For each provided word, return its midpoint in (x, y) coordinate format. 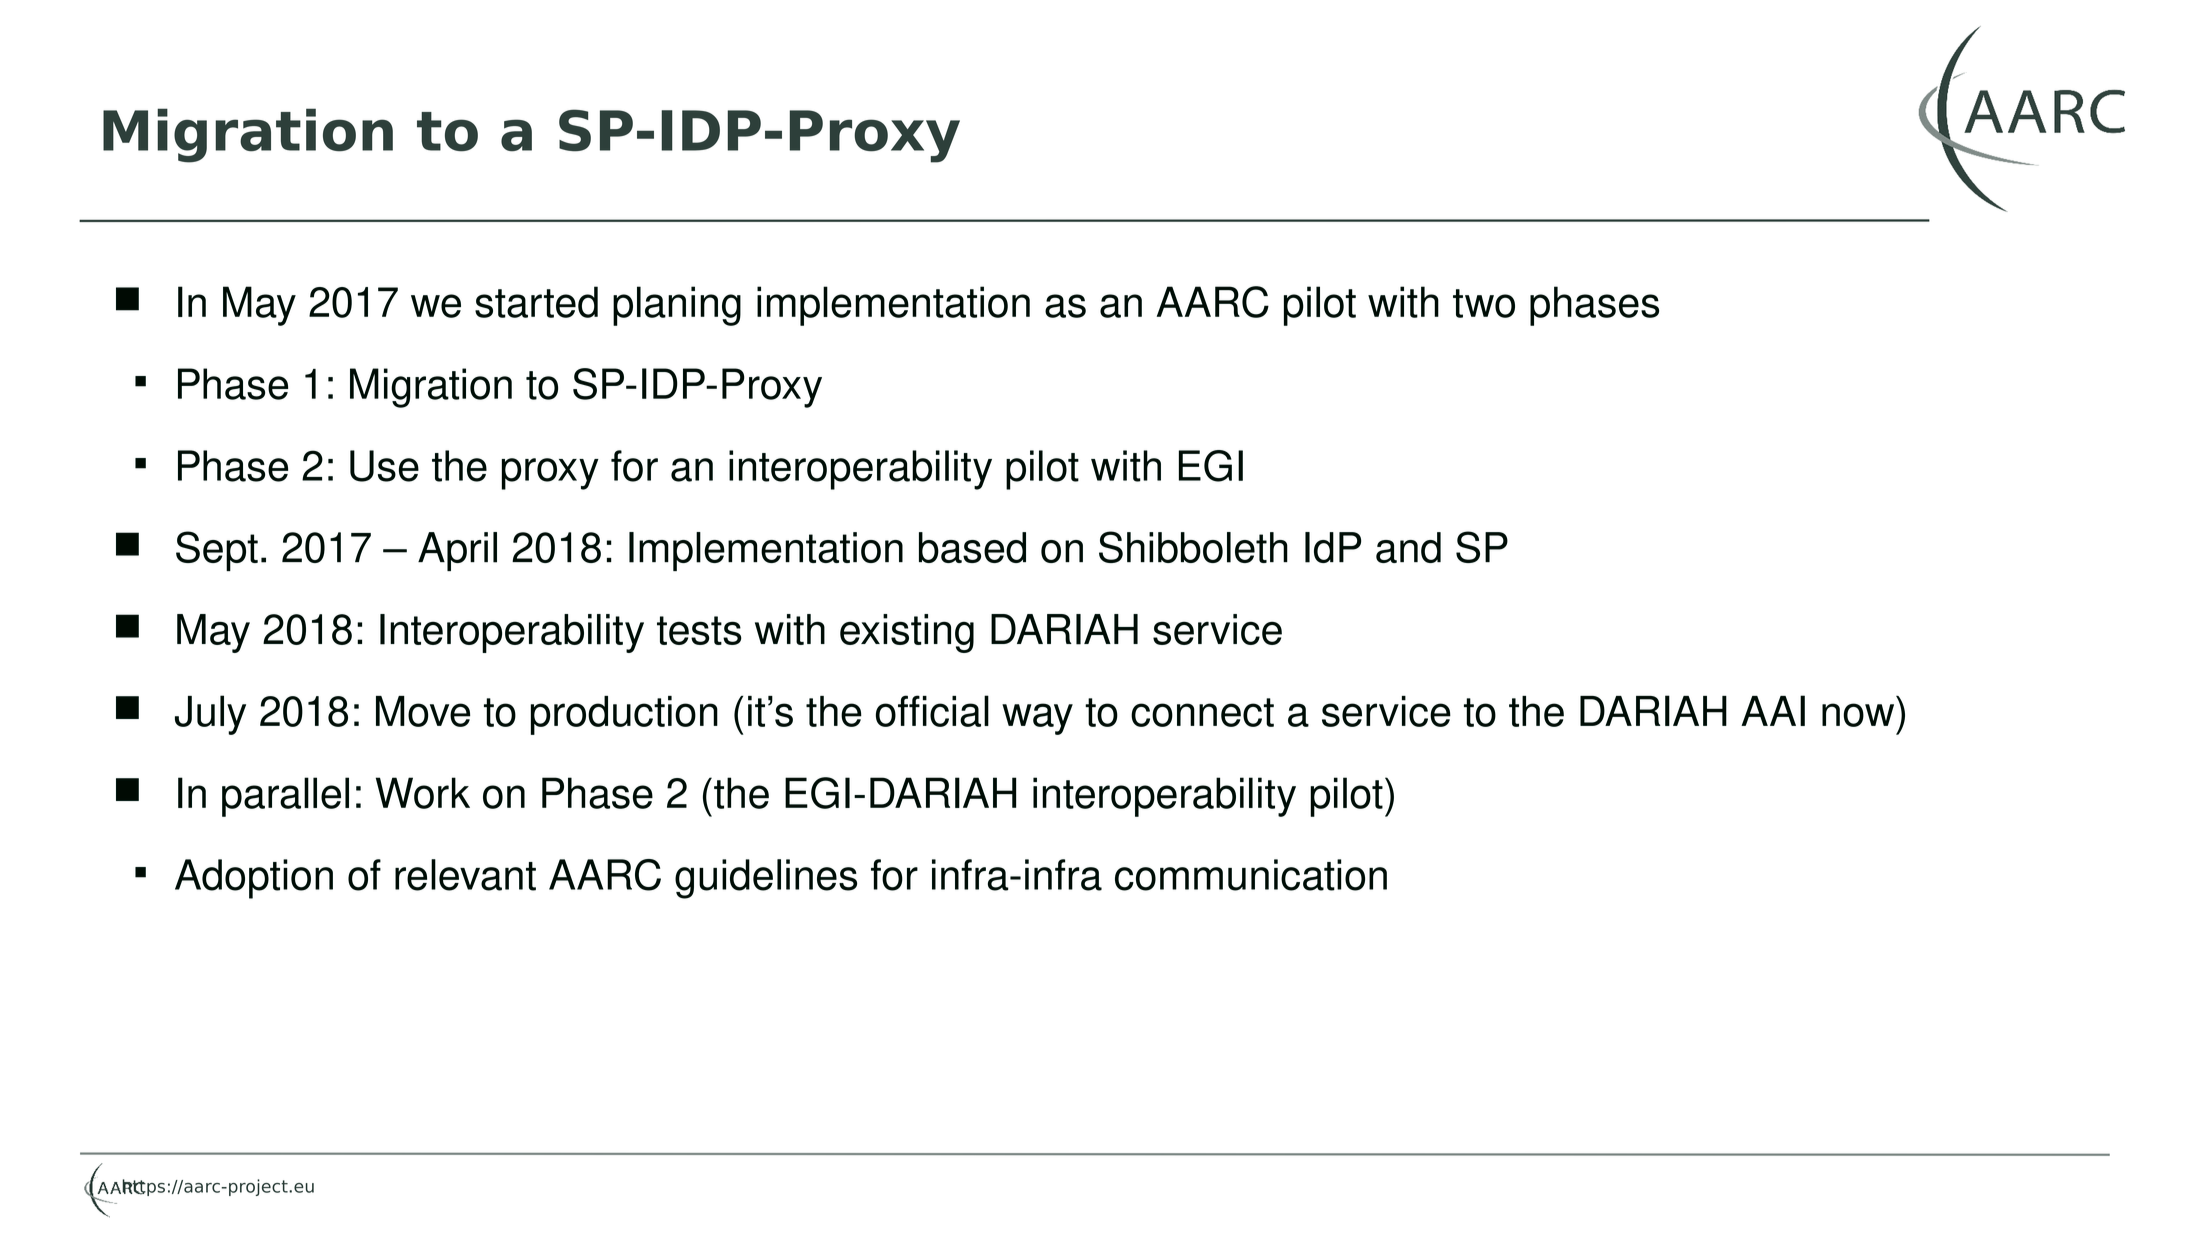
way (1037, 719)
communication (1251, 875)
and (1408, 547)
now (1858, 715)
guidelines (766, 879)
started (536, 302)
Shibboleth (1193, 547)
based (972, 547)
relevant (465, 875)
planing (677, 306)
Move (423, 711)
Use (384, 466)
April (457, 551)
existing (907, 633)
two (1484, 303)
